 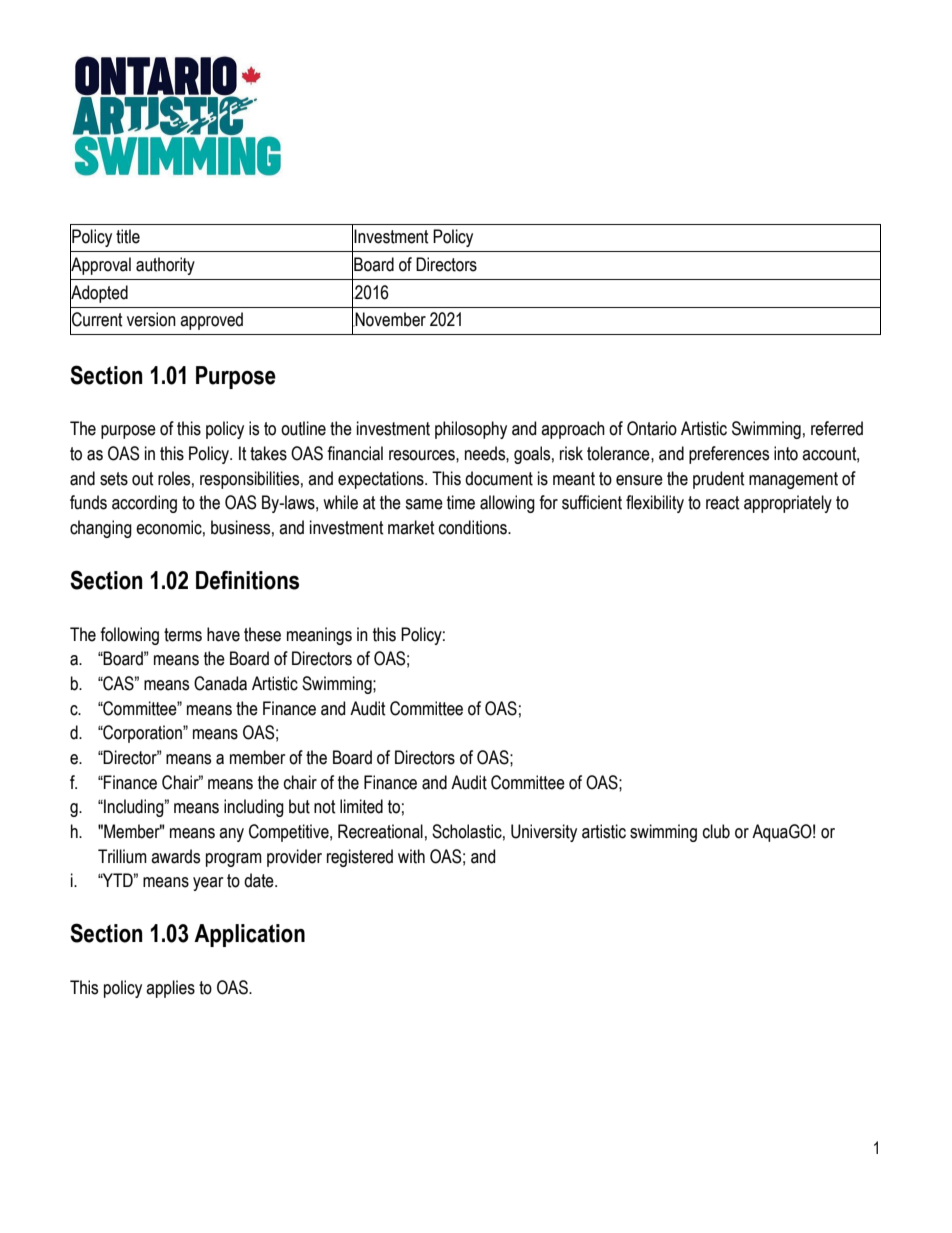 What do you see at coordinates (170, 989) in the screenshot?
I see `applies` at bounding box center [170, 989].
